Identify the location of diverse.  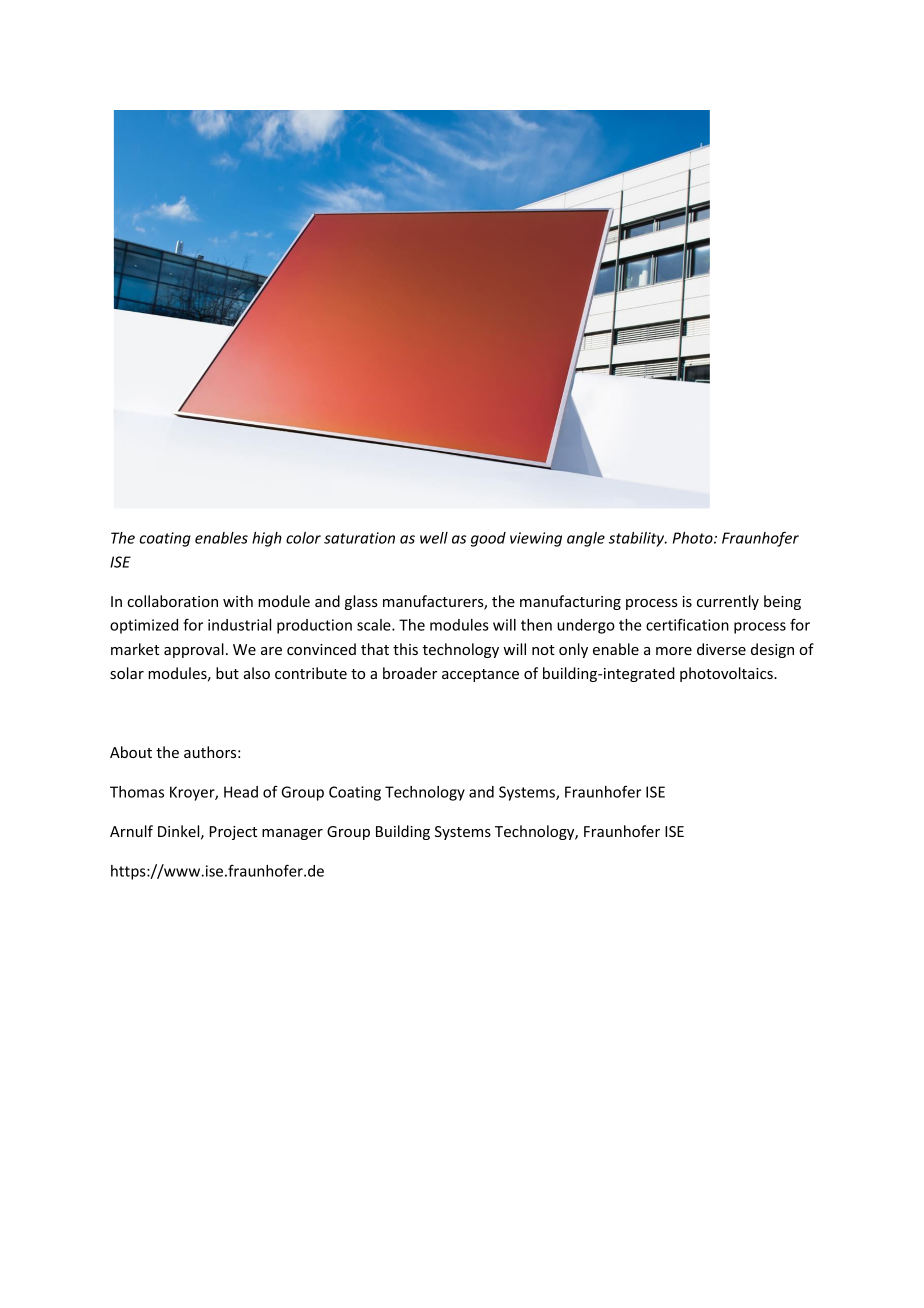
(721, 649).
